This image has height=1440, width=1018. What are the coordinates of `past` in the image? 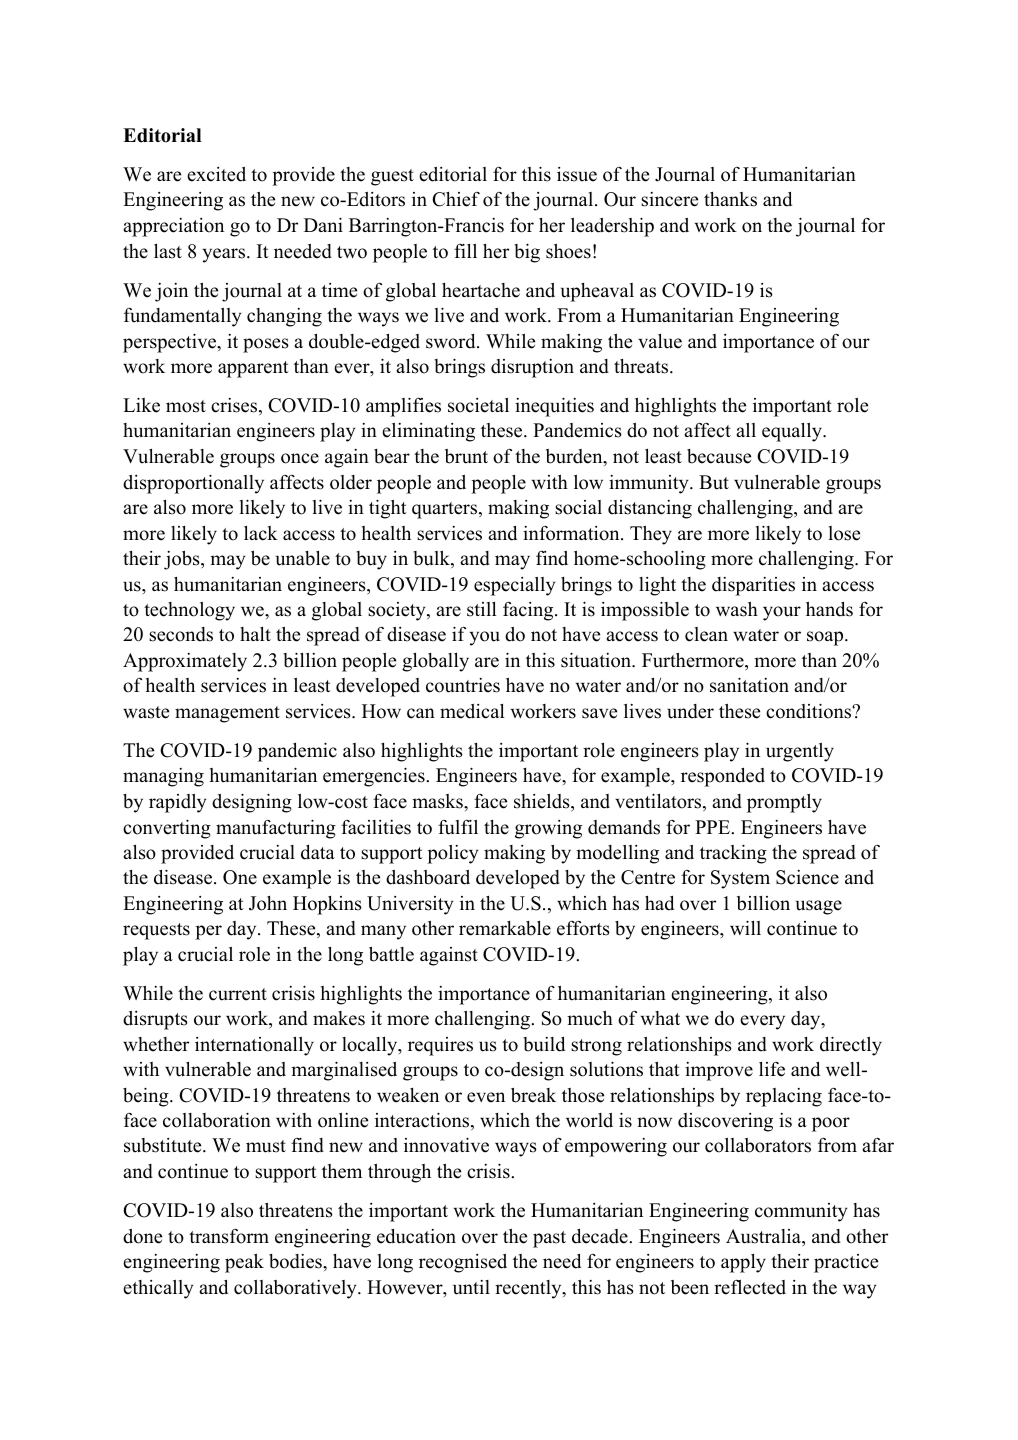 It's located at (549, 1239).
